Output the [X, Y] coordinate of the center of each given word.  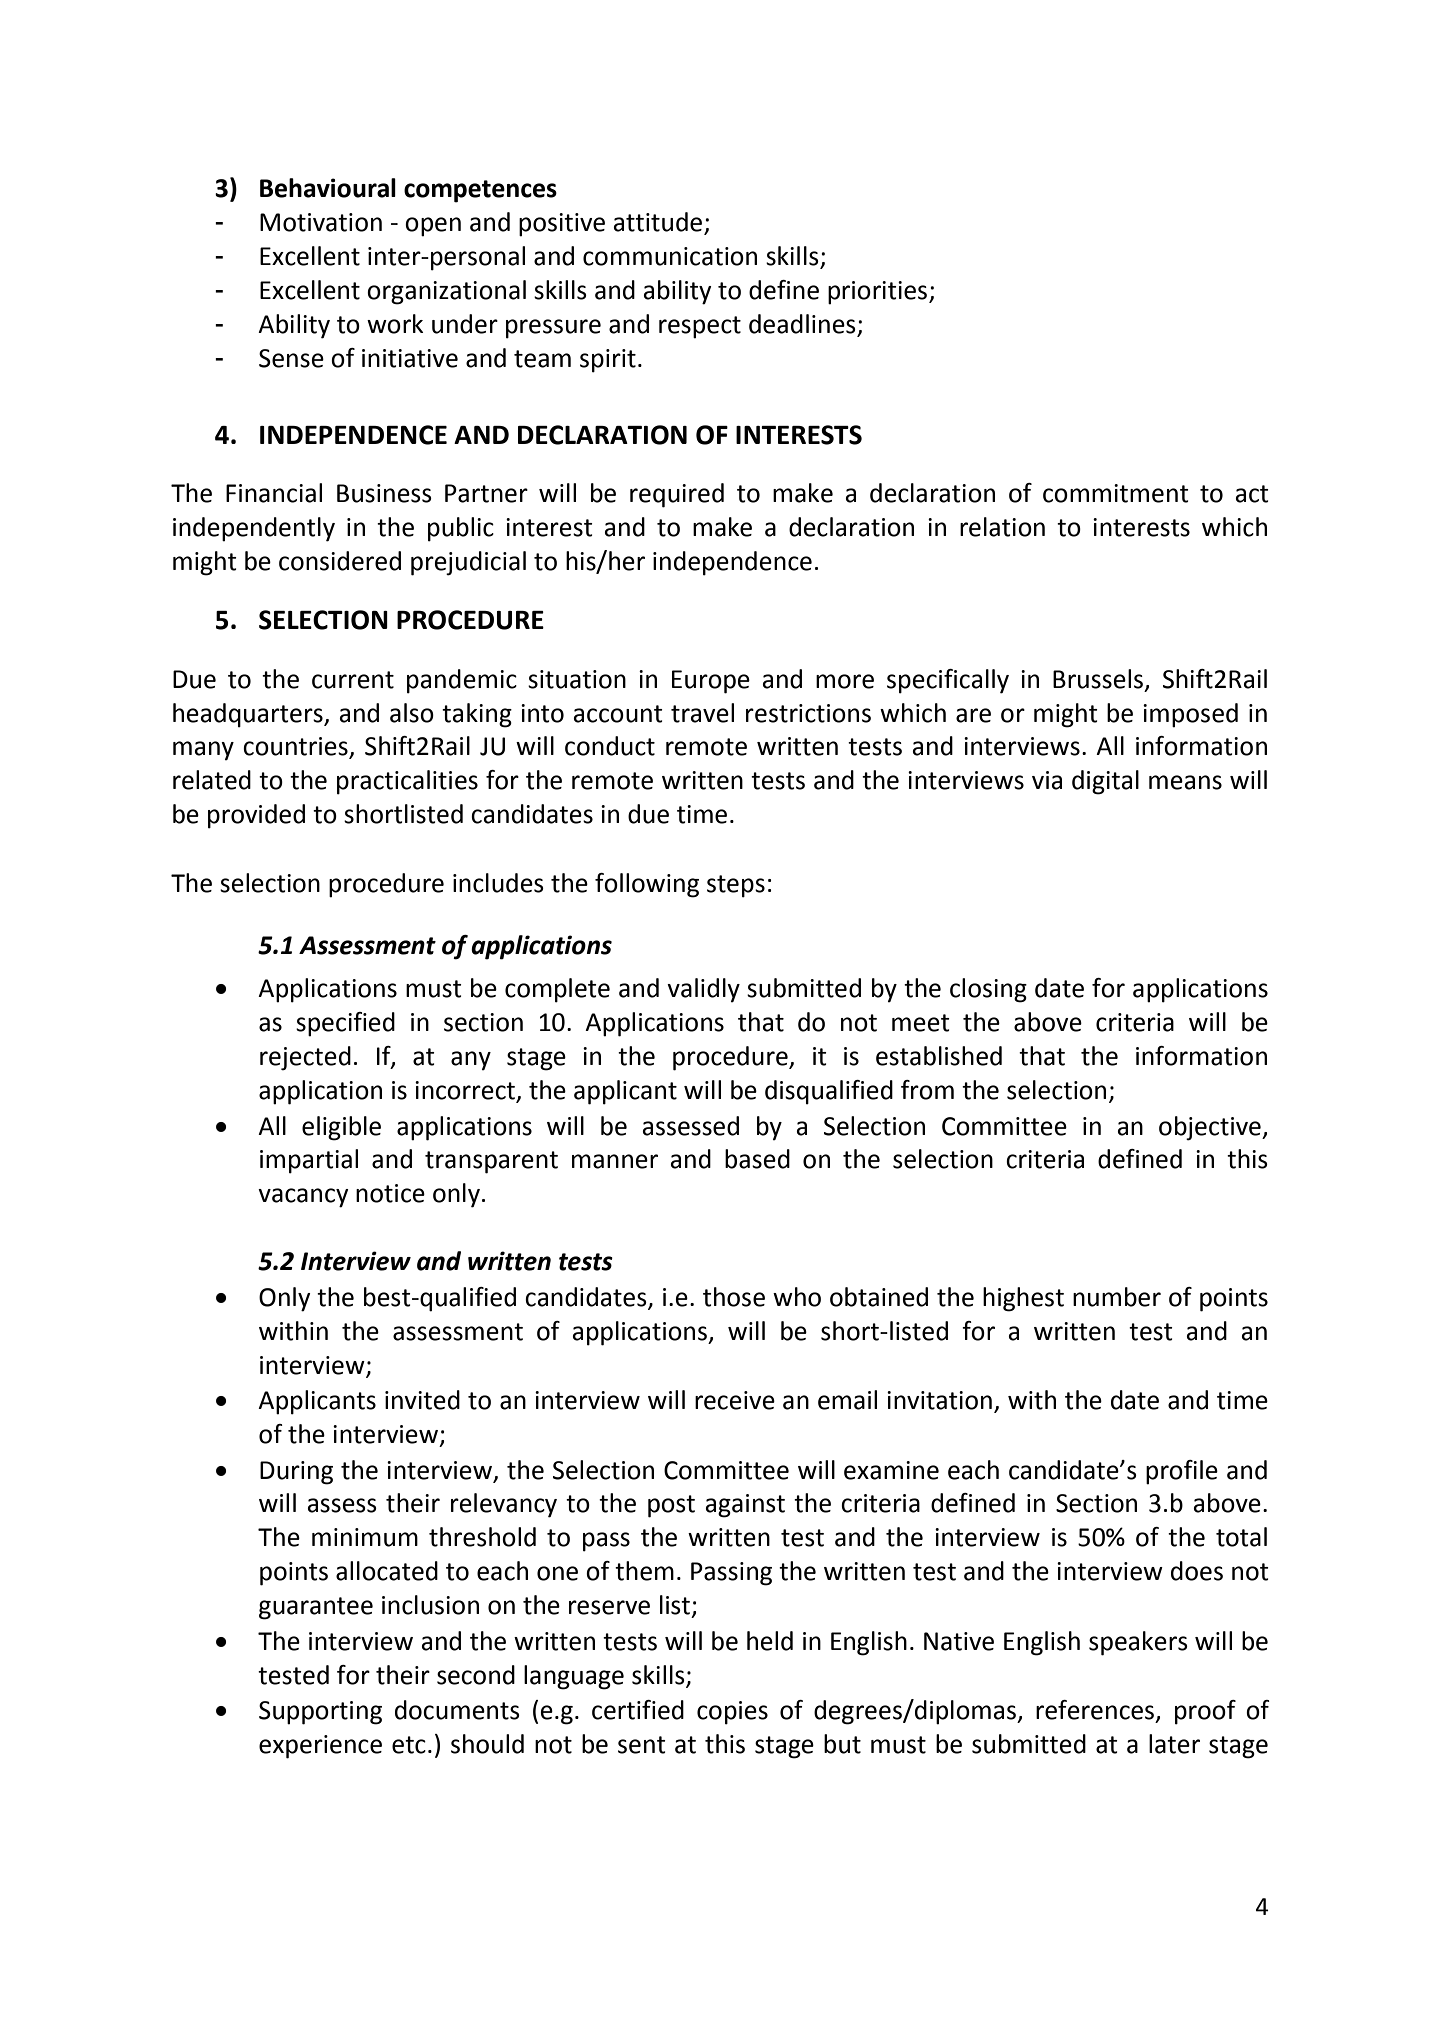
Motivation [321, 222]
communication [670, 256]
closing [988, 990]
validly [703, 990]
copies [732, 1713]
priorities [879, 293]
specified [345, 1024]
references [1095, 1710]
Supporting [320, 1713]
